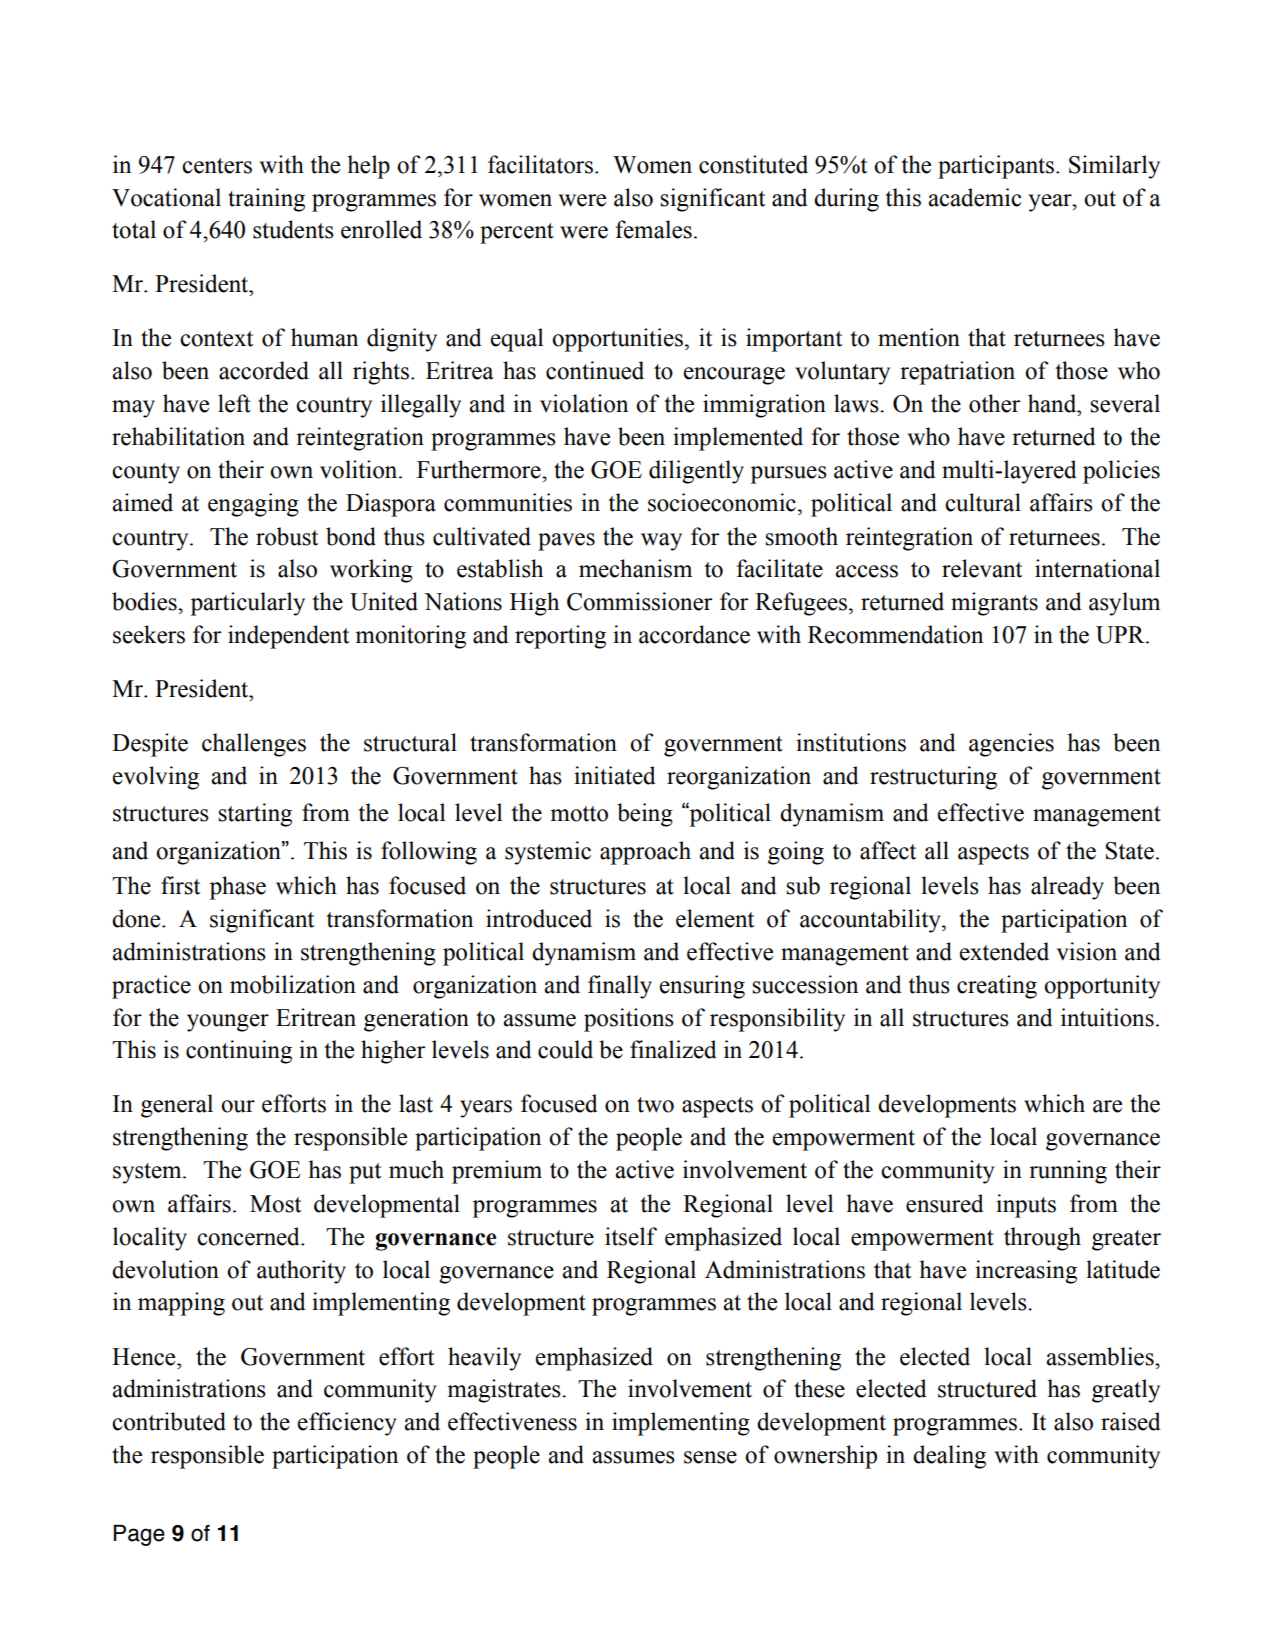 This screenshot has width=1273, height=1647. Describe the element at coordinates (139, 1535) in the screenshot. I see `Page` at that location.
